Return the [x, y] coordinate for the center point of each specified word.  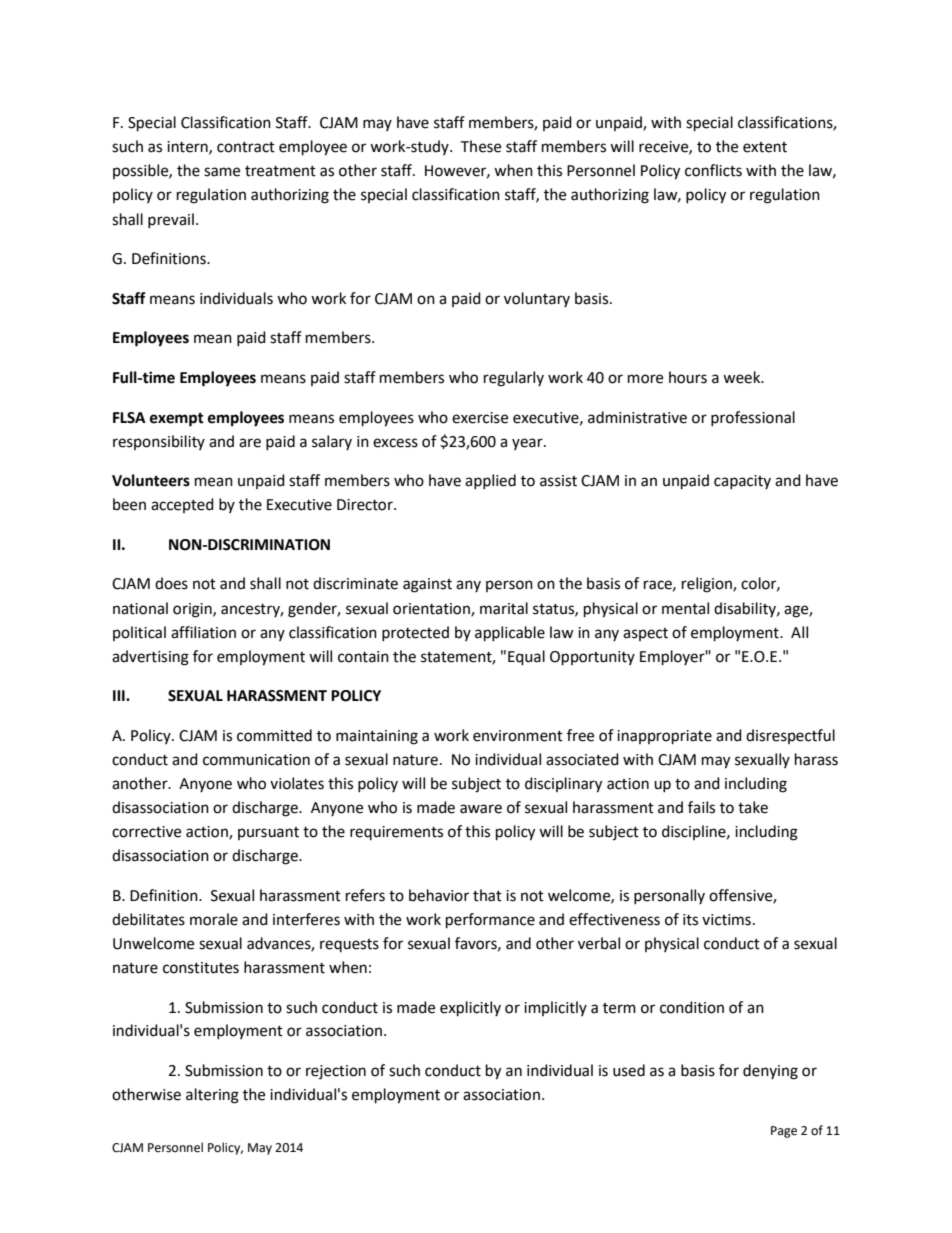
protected [415, 633]
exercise [480, 418]
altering [212, 1096]
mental [685, 608]
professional [753, 418]
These [480, 146]
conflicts [713, 170]
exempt [177, 420]
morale [214, 919]
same [222, 172]
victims [726, 920]
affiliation [203, 632]
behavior [439, 895]
